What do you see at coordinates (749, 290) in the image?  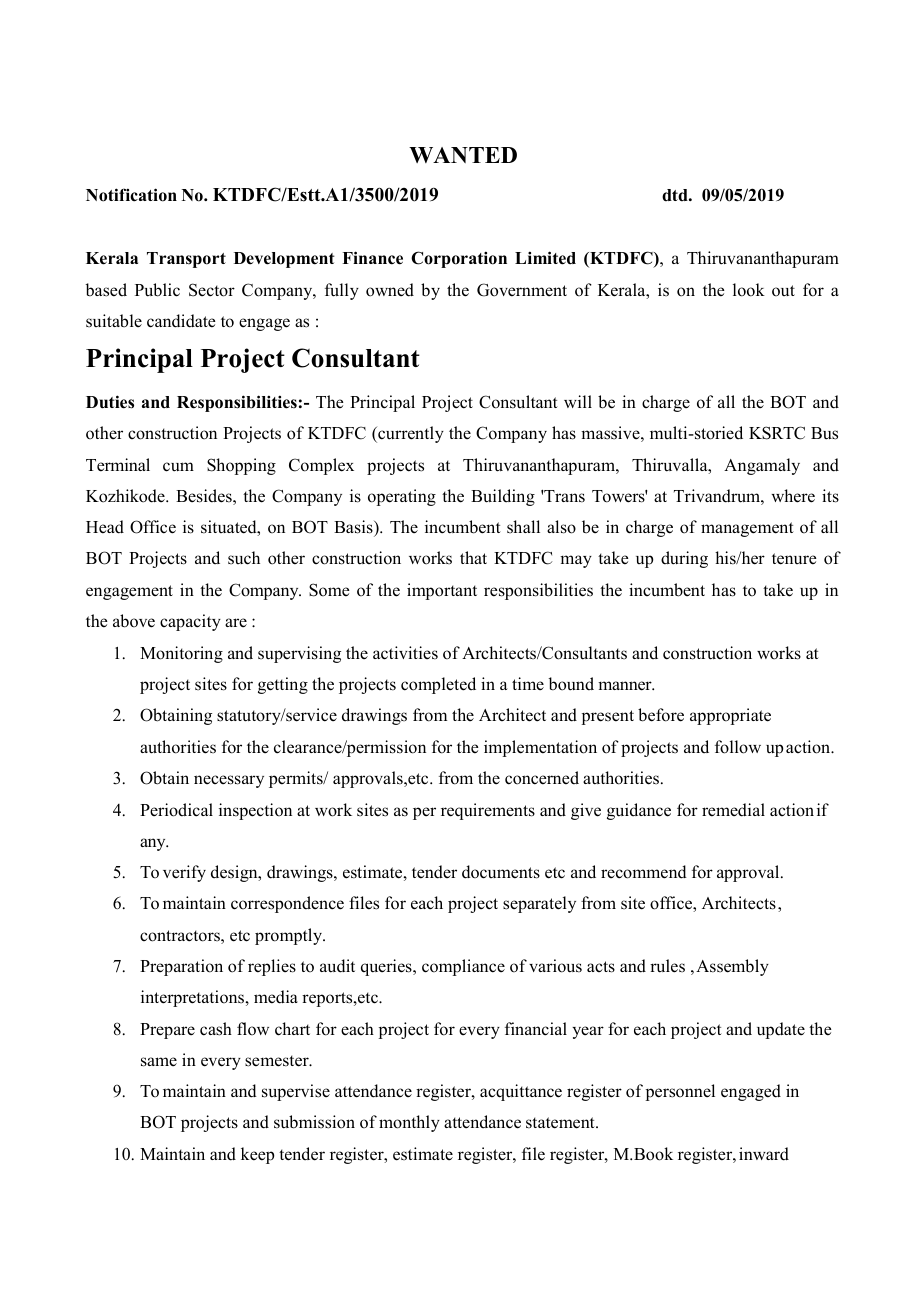 I see `look` at bounding box center [749, 290].
